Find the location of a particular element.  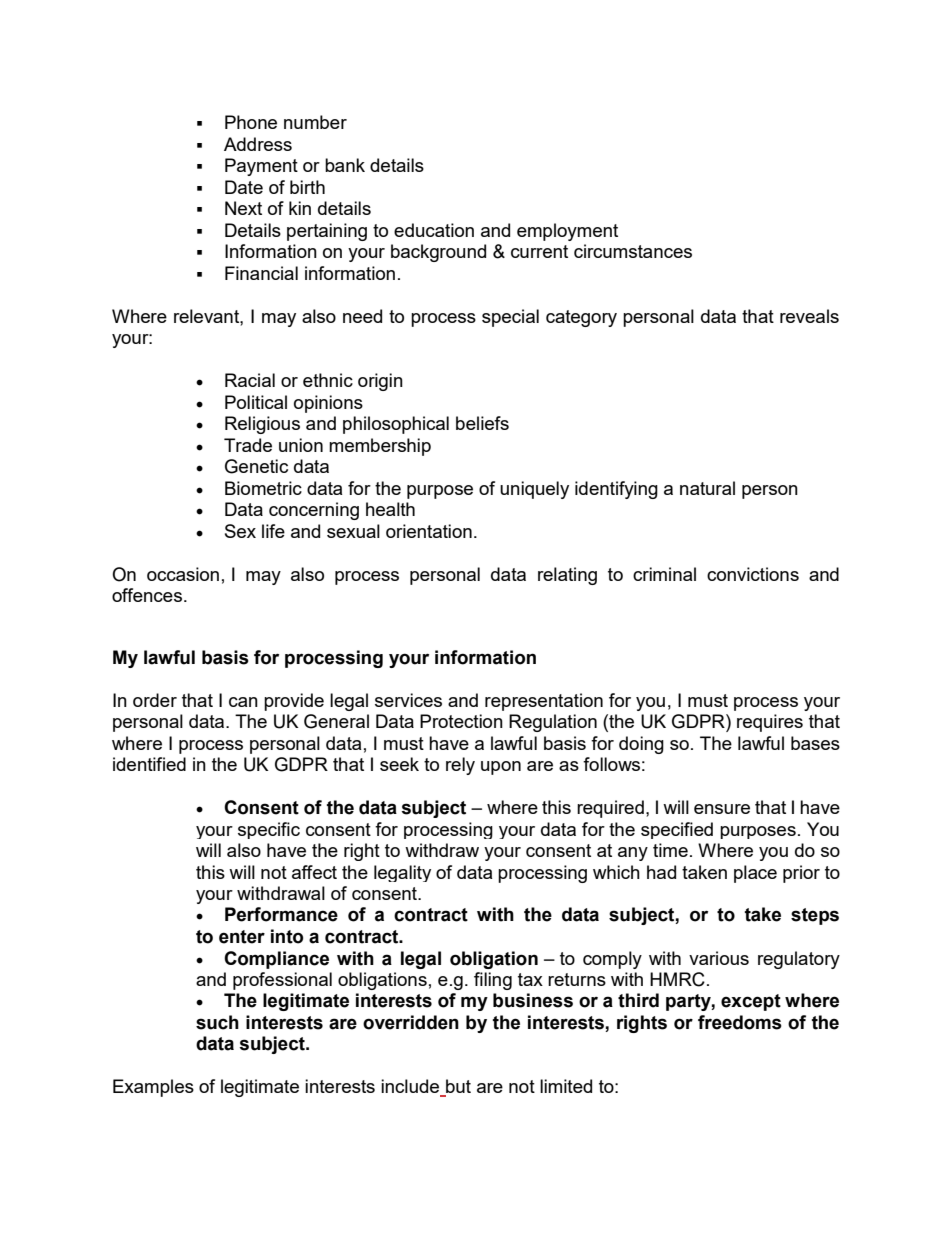

place is located at coordinates (755, 874).
